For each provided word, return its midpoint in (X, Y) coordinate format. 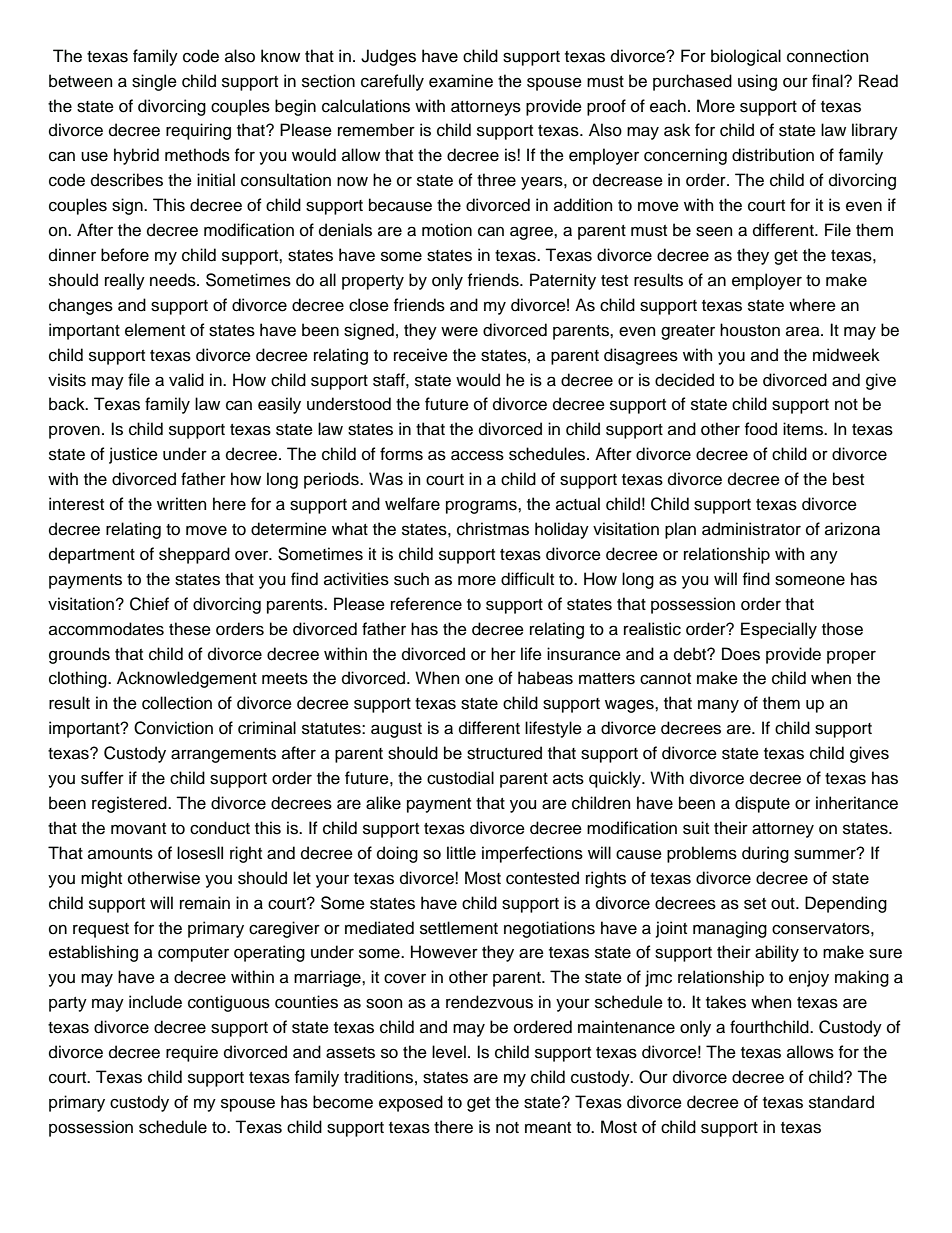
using (757, 82)
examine (461, 81)
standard (841, 1102)
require (192, 1053)
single (154, 82)
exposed (411, 1103)
